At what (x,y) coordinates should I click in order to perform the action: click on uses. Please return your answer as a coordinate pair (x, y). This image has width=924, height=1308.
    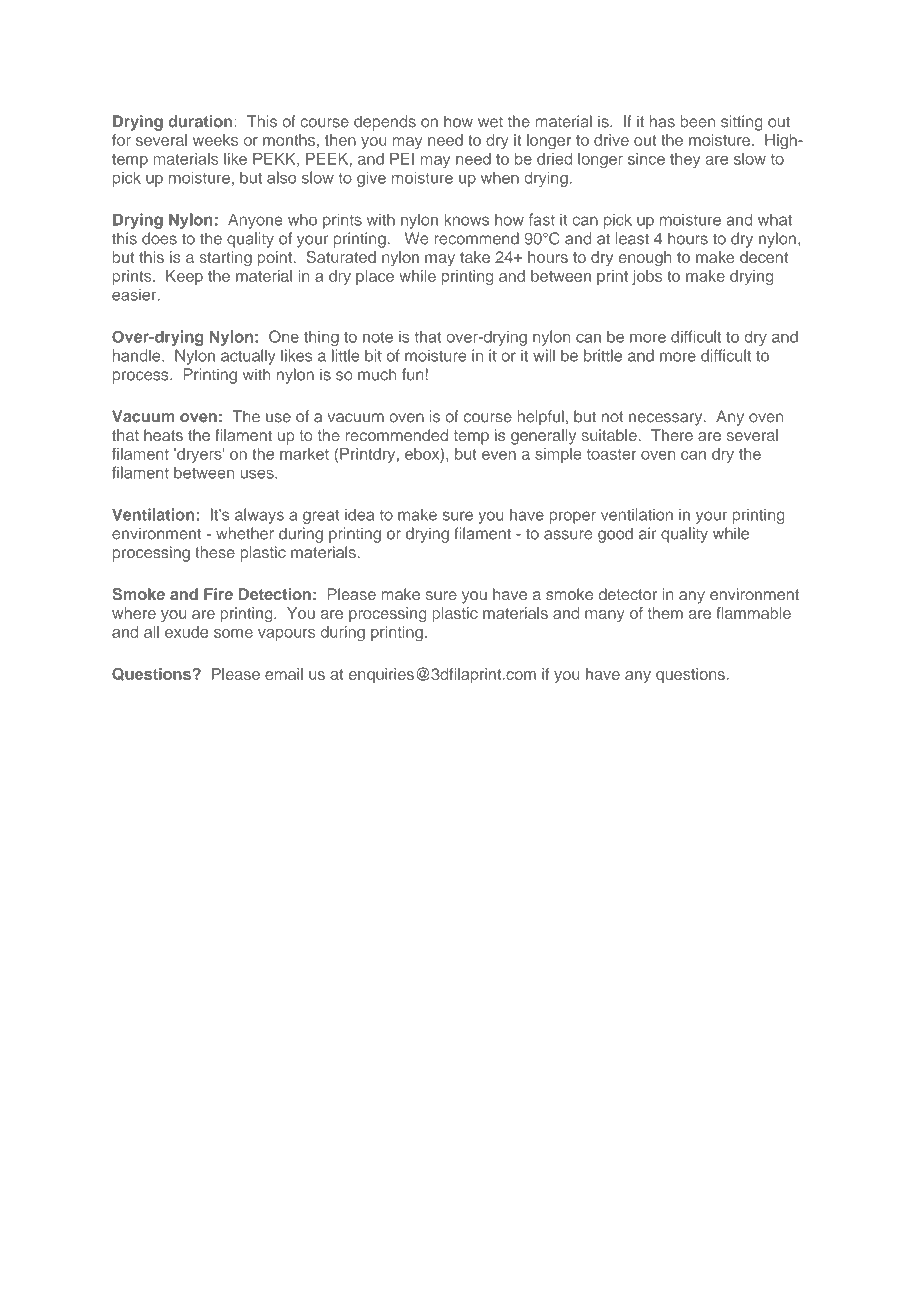
    Looking at the image, I should click on (258, 474).
